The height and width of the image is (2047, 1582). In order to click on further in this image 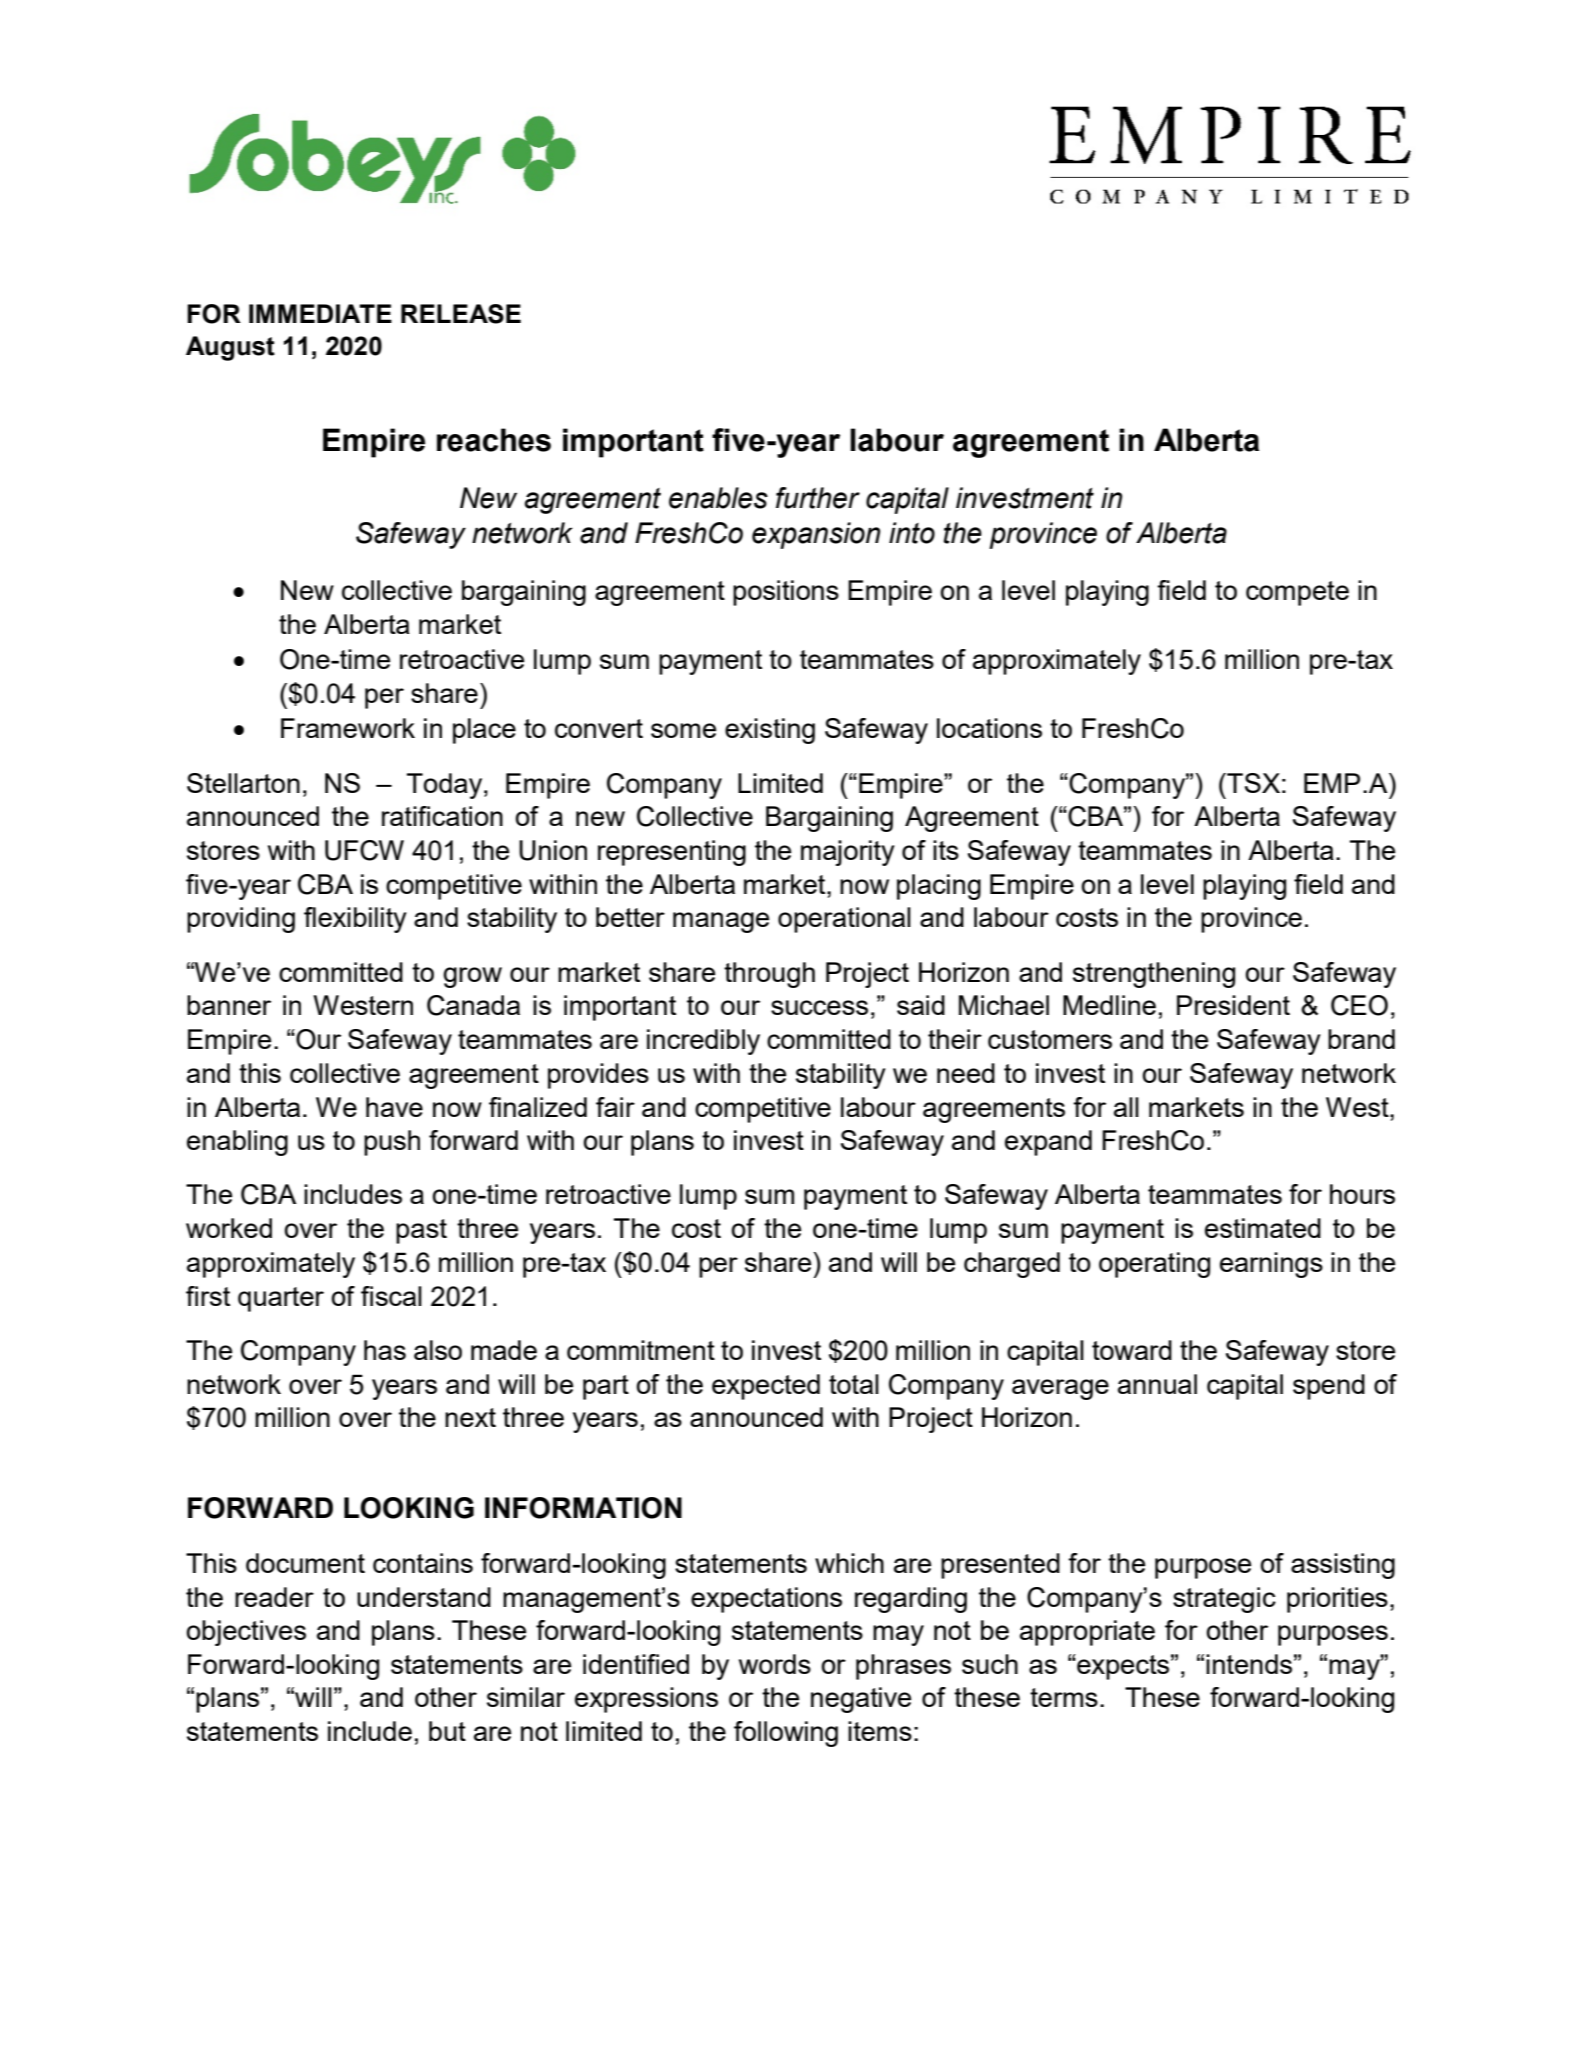, I will do `click(818, 498)`.
